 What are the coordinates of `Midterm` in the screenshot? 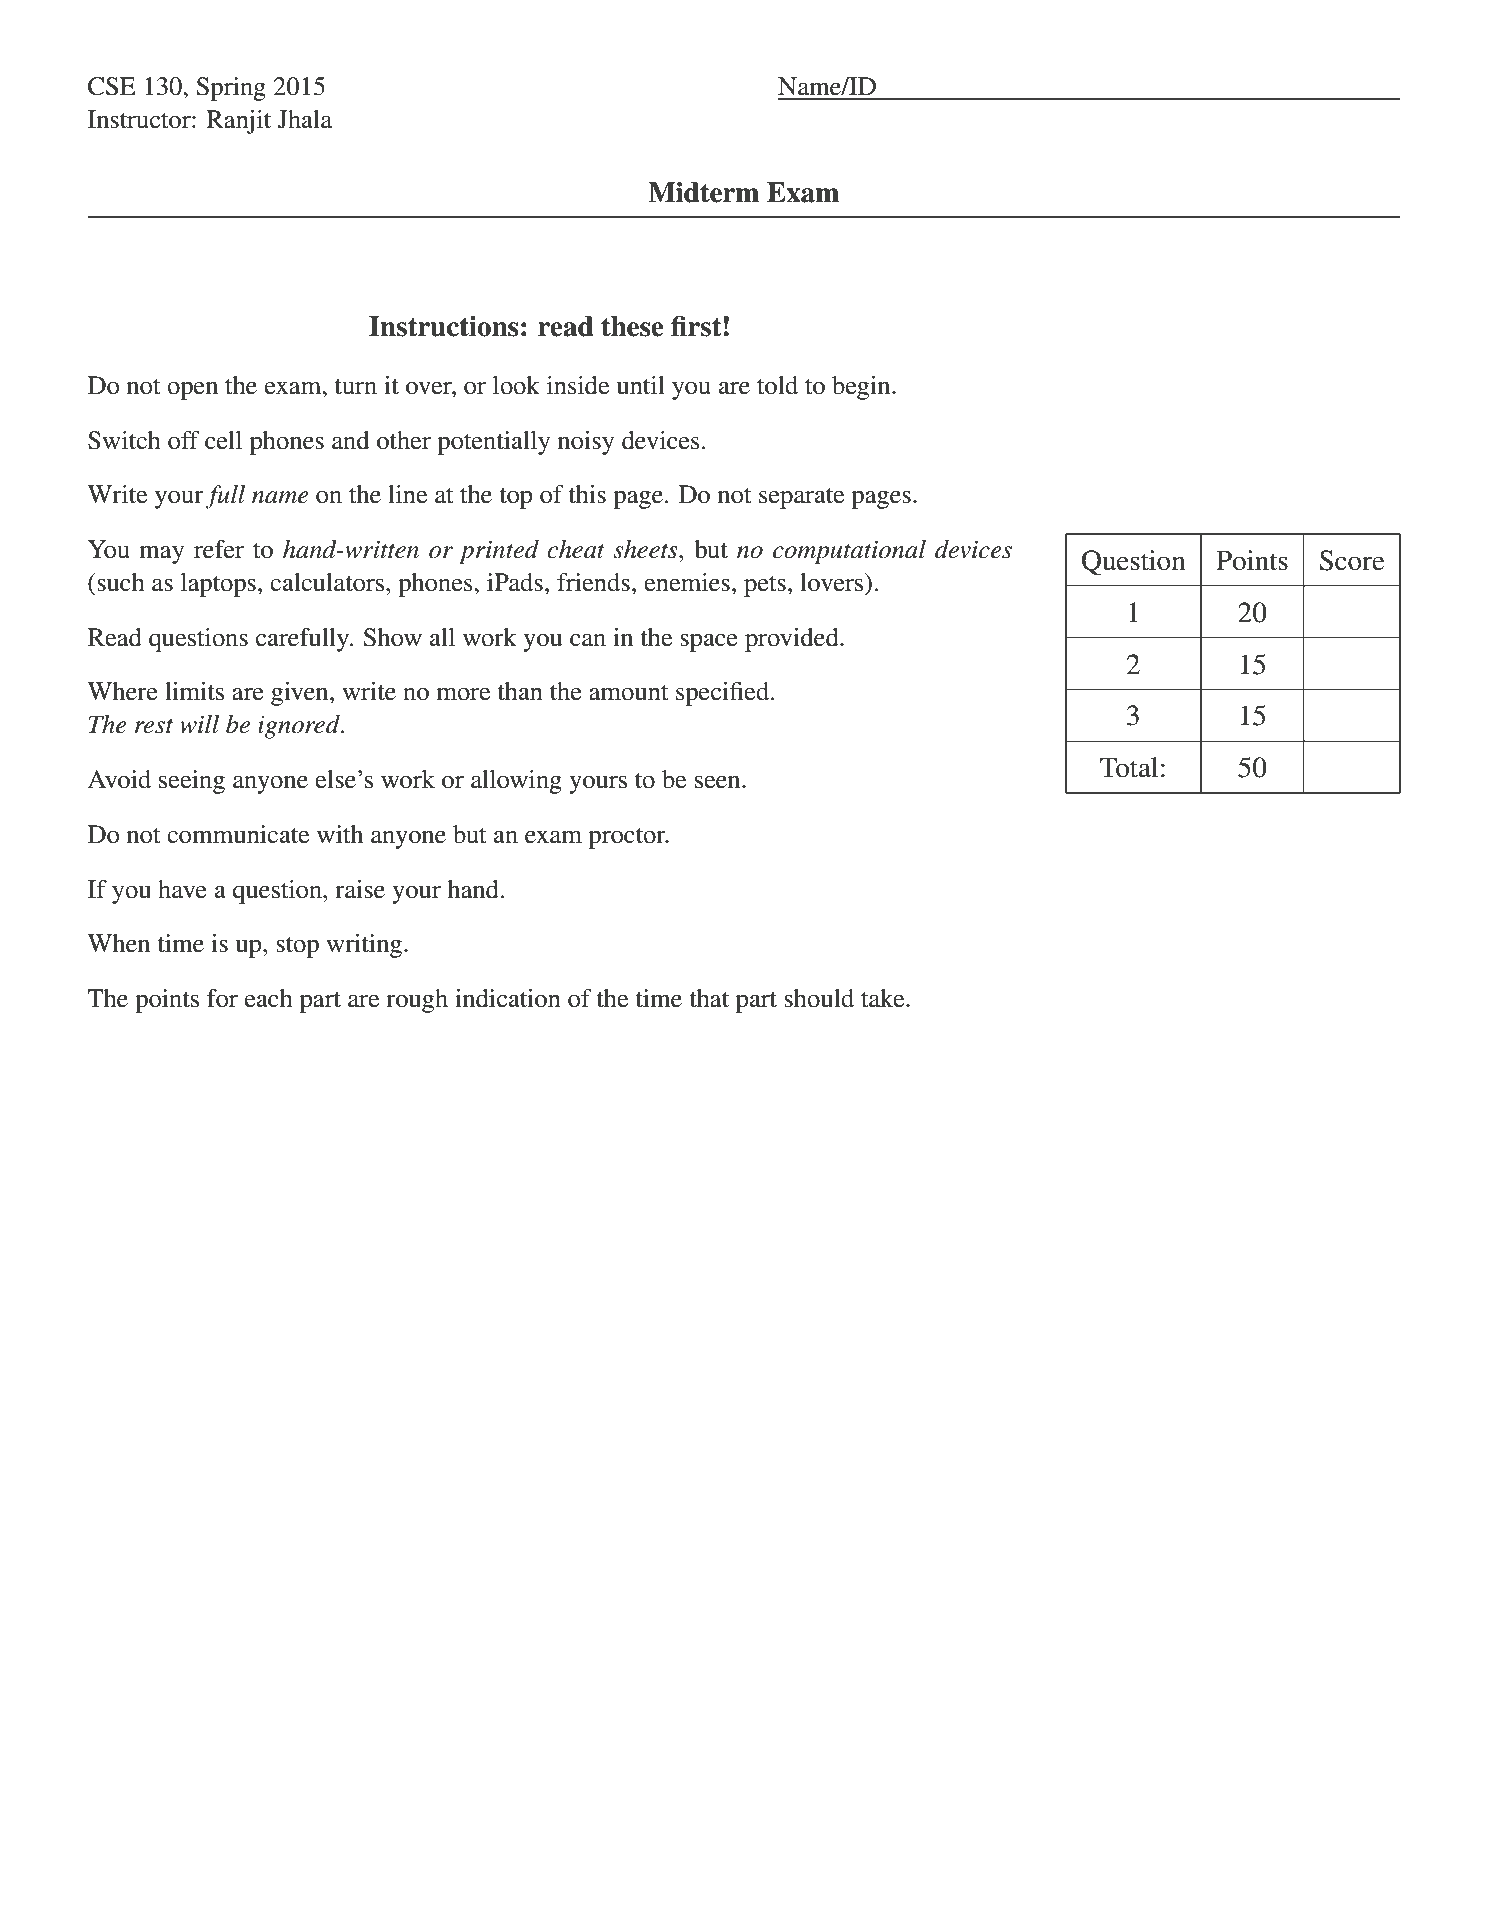 It's located at (703, 192).
